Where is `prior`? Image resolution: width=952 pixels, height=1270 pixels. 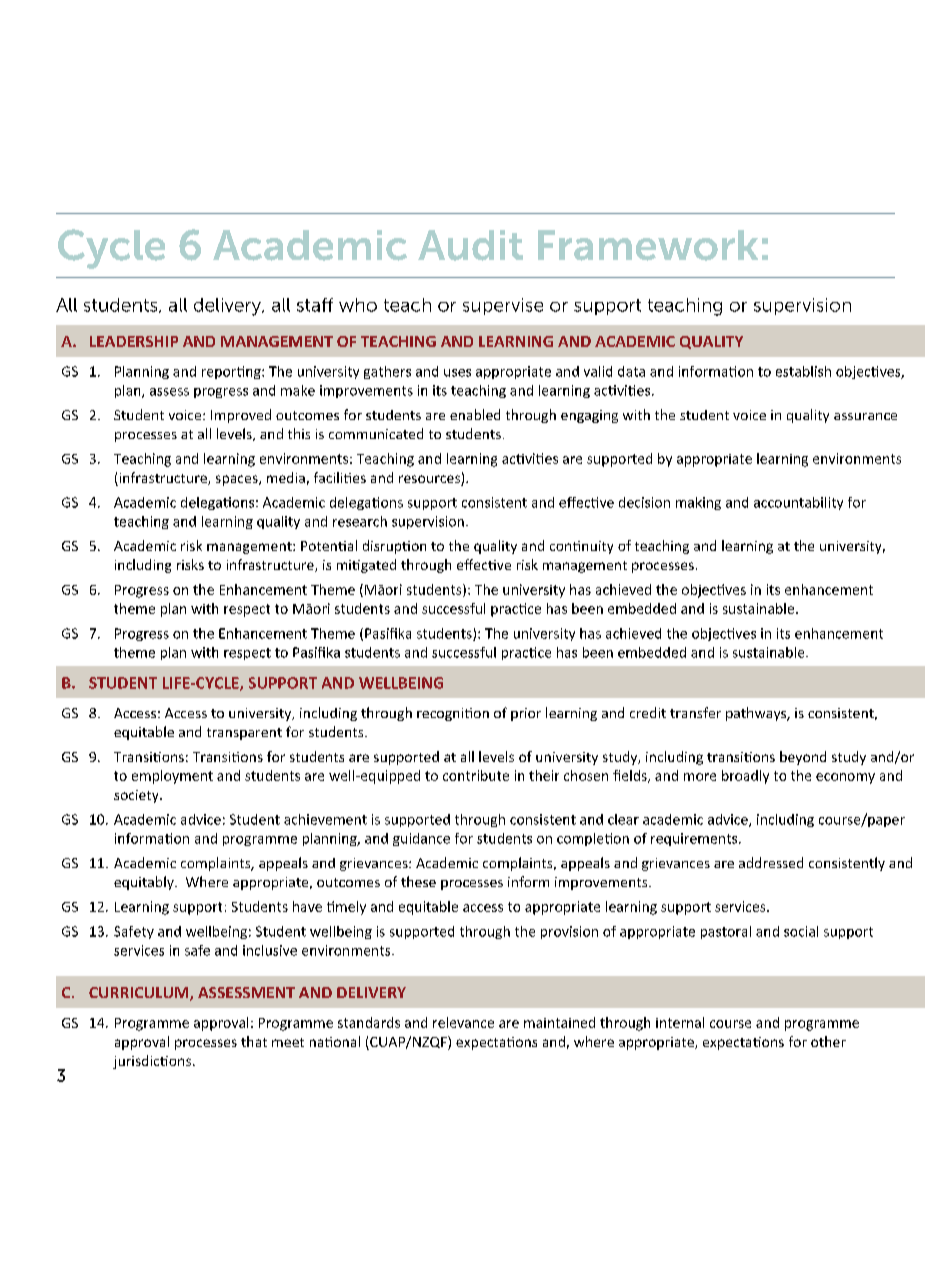
prior is located at coordinates (526, 714).
